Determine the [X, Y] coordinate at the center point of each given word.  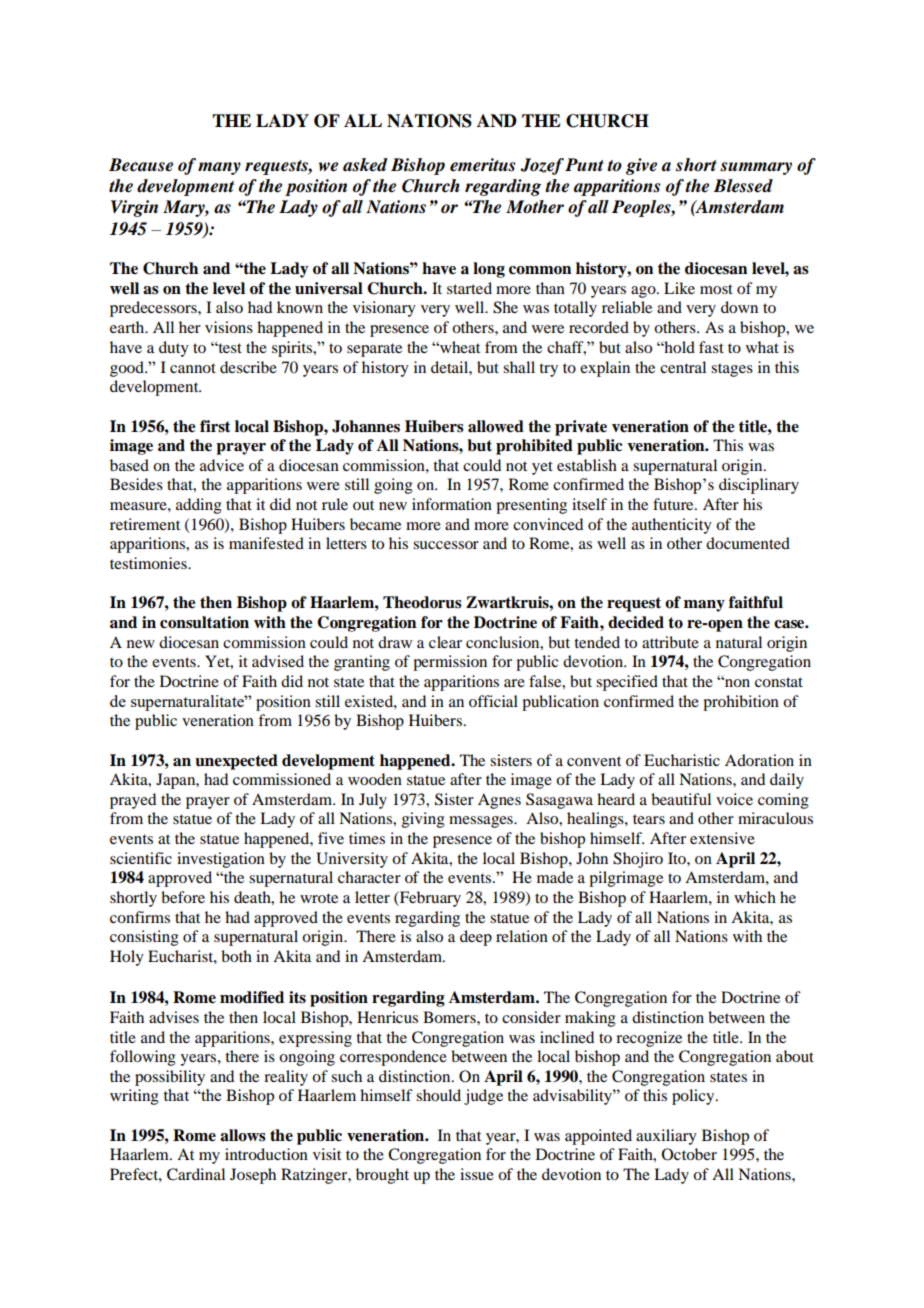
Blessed [743, 186]
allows [243, 1135]
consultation [204, 622]
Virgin [134, 208]
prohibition [741, 703]
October [689, 1154]
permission [450, 663]
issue [477, 1174]
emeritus [482, 165]
